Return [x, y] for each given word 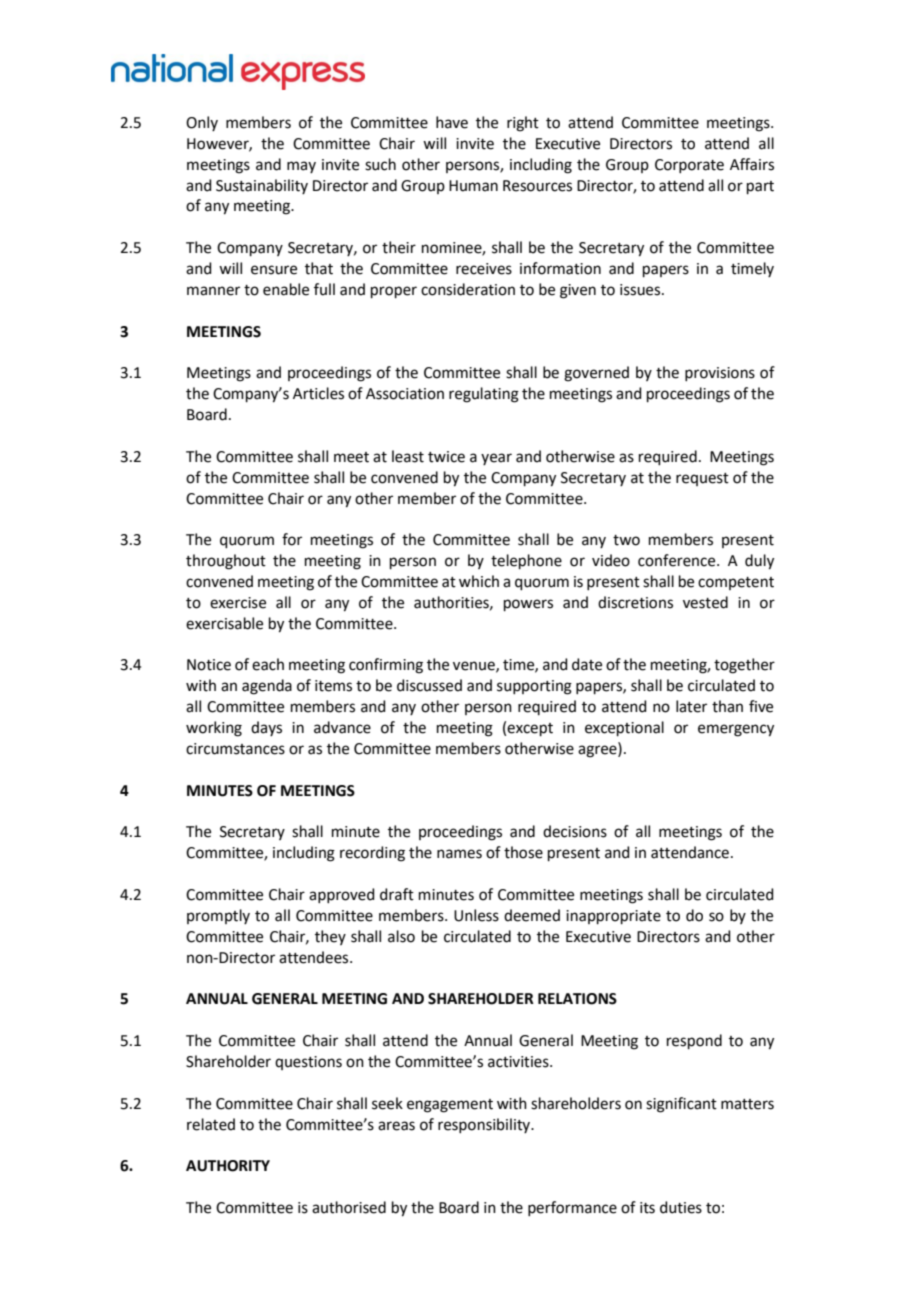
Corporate [689, 166]
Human [473, 186]
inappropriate [613, 917]
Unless [476, 915]
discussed [429, 685]
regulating [484, 395]
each [268, 664]
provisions [720, 374]
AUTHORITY [228, 1166]
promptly [218, 916]
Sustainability [262, 186]
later [691, 706]
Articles [318, 393]
